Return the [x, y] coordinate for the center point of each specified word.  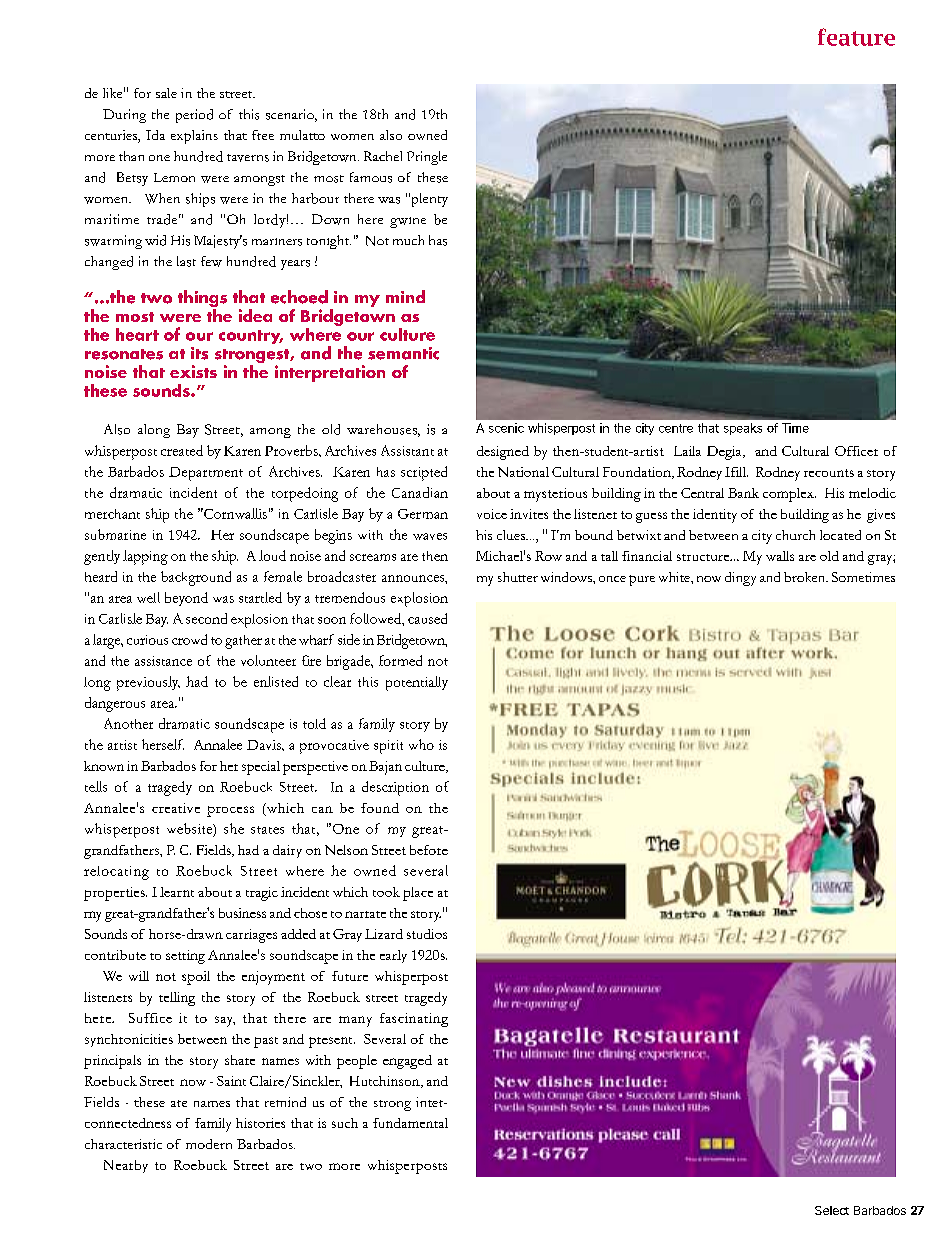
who [421, 744]
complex [789, 495]
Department [206, 474]
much [408, 240]
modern [209, 1144]
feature [856, 37]
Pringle [427, 158]
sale [166, 93]
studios [427, 934]
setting [185, 957]
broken [806, 577]
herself [163, 744]
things [202, 300]
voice [492, 514]
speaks [743, 429]
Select [832, 1210]
